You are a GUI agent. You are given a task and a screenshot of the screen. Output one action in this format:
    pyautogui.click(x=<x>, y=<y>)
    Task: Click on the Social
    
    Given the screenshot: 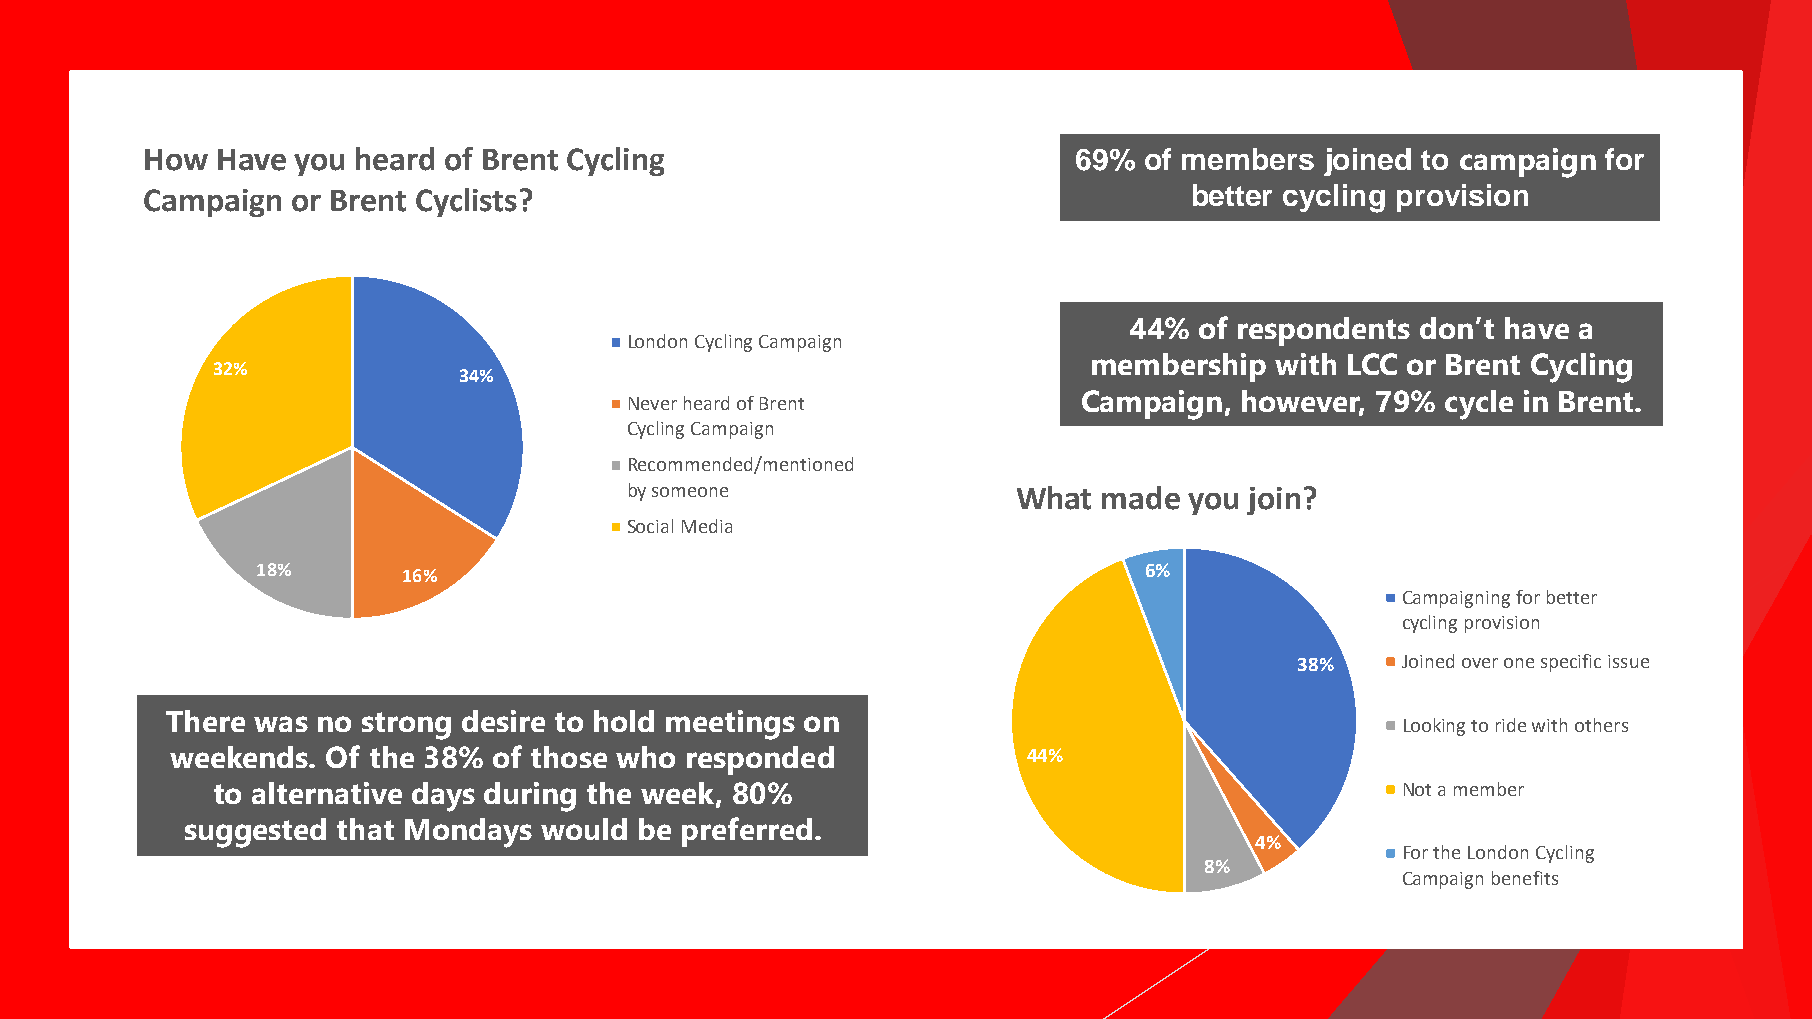 What is the action you would take?
    pyautogui.click(x=650, y=526)
